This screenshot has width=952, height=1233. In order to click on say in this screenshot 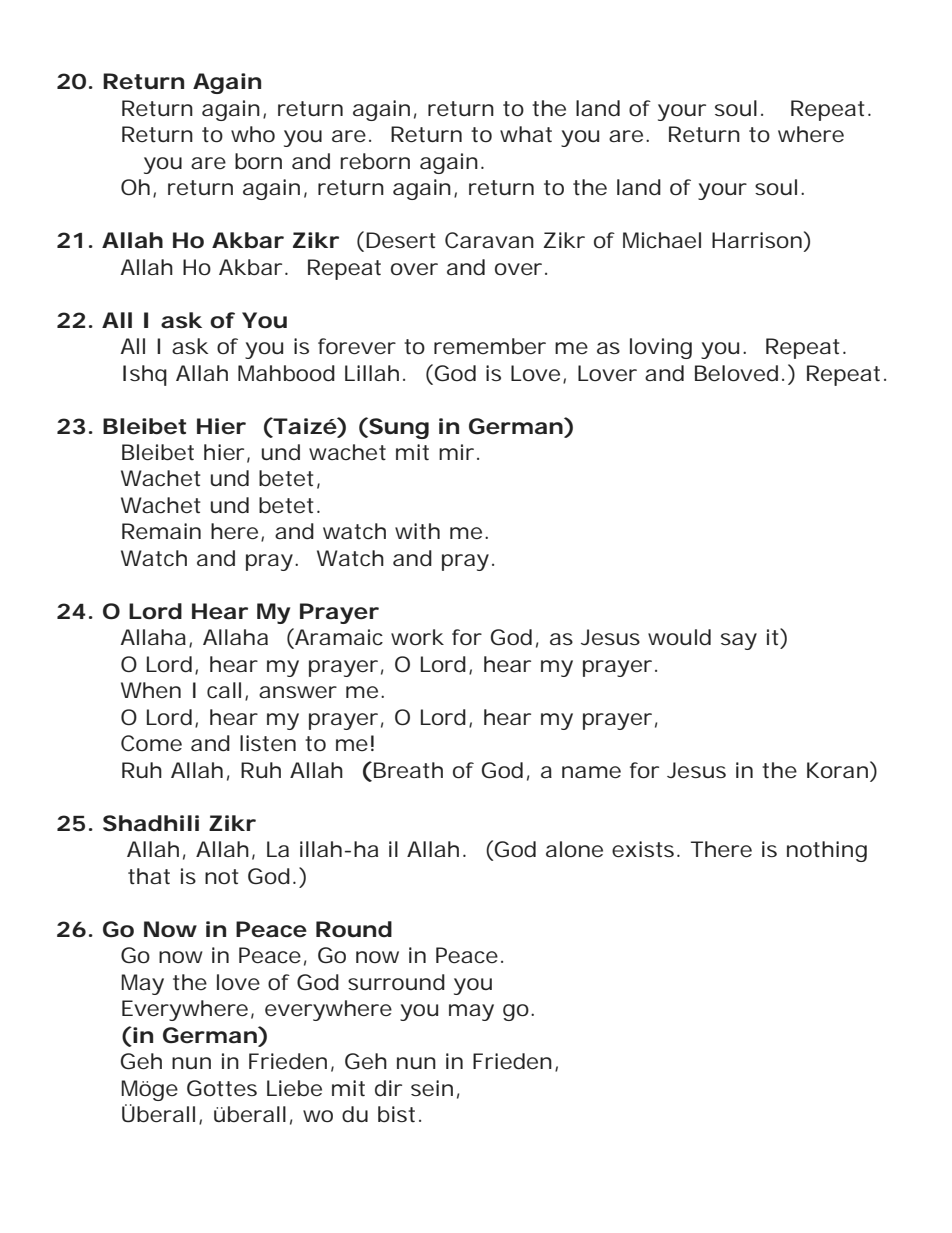, I will do `click(739, 641)`.
